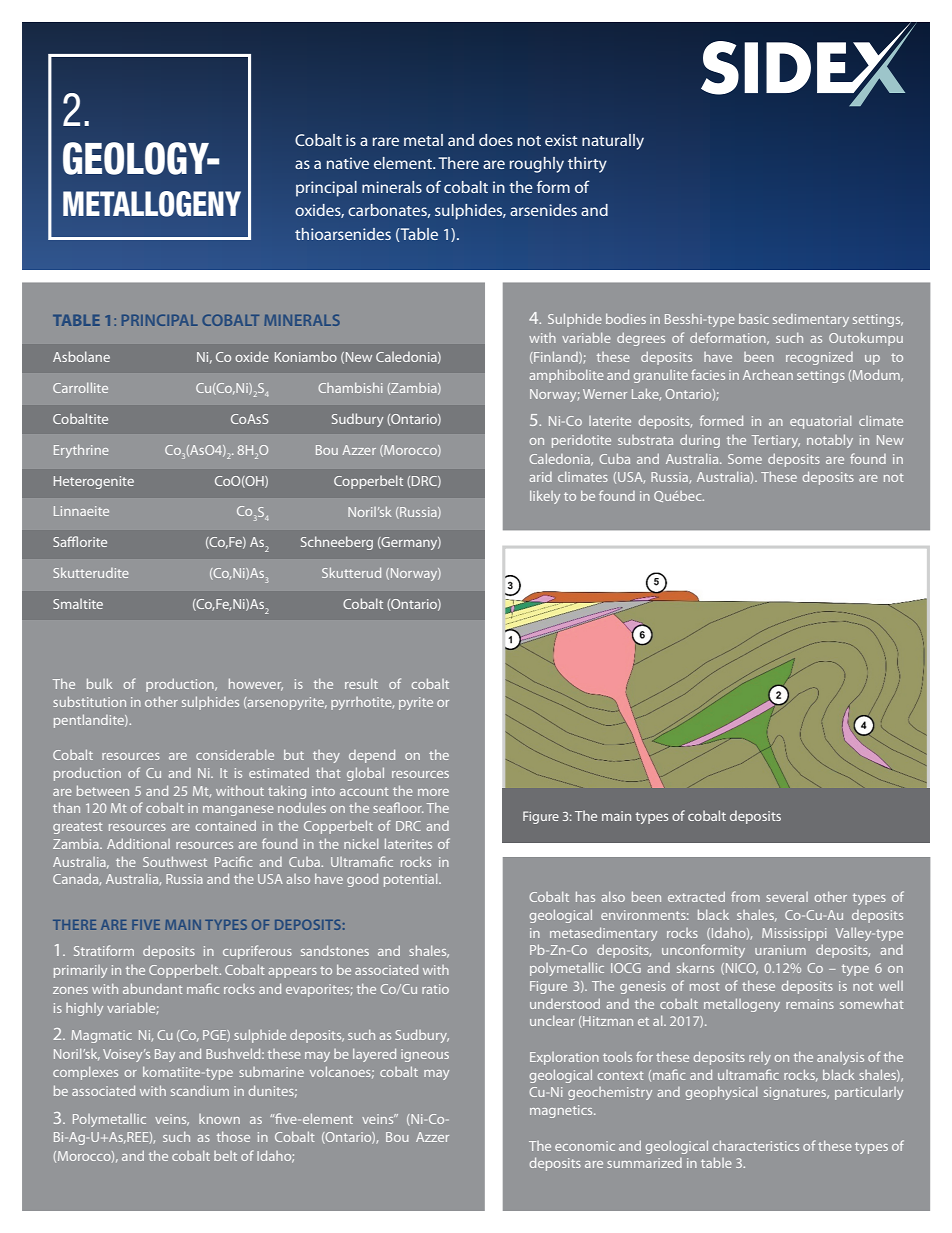 This screenshot has width=952, height=1233. What do you see at coordinates (613, 142) in the screenshot?
I see `naturally` at bounding box center [613, 142].
